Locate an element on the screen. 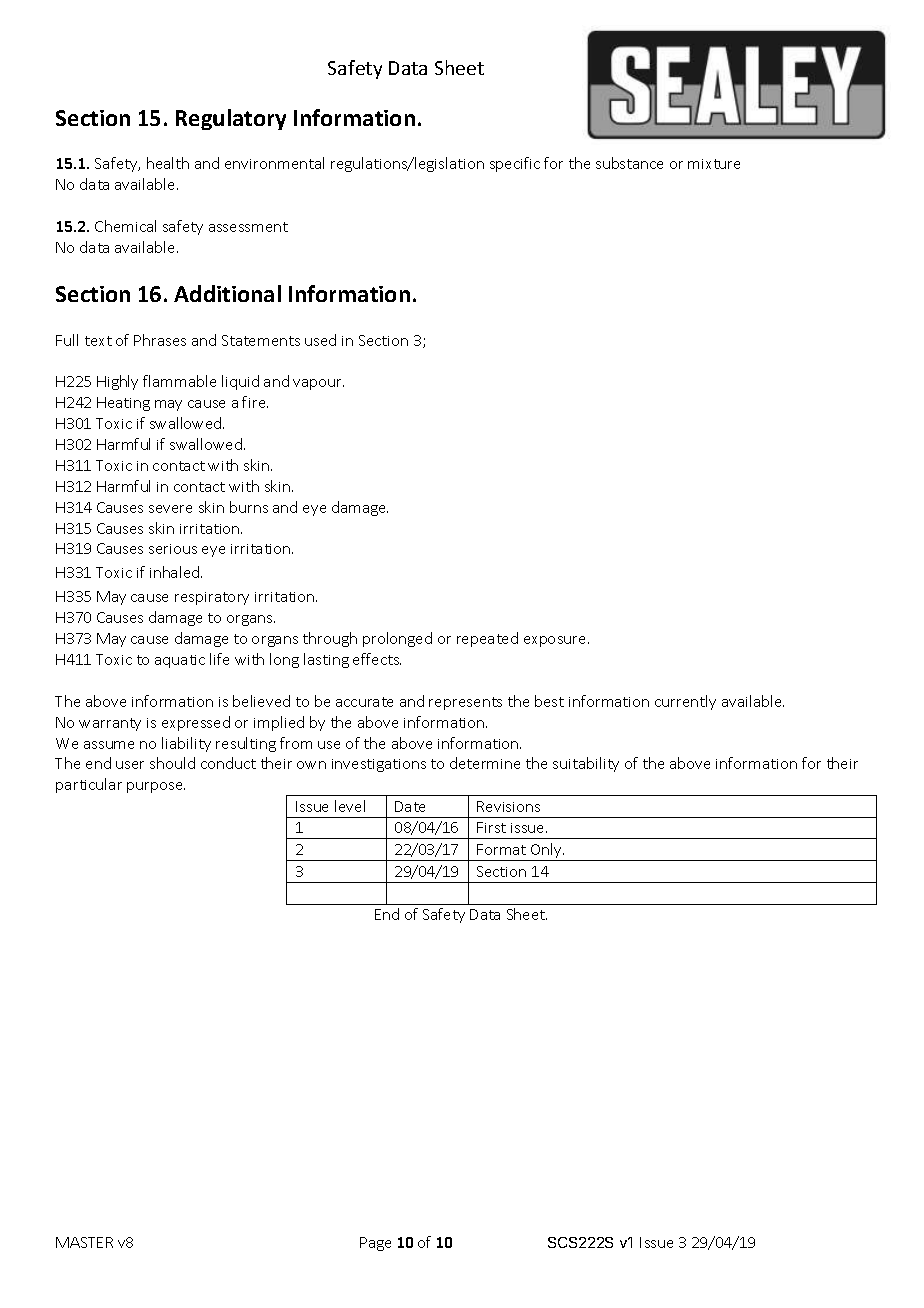  Only is located at coordinates (547, 852).
